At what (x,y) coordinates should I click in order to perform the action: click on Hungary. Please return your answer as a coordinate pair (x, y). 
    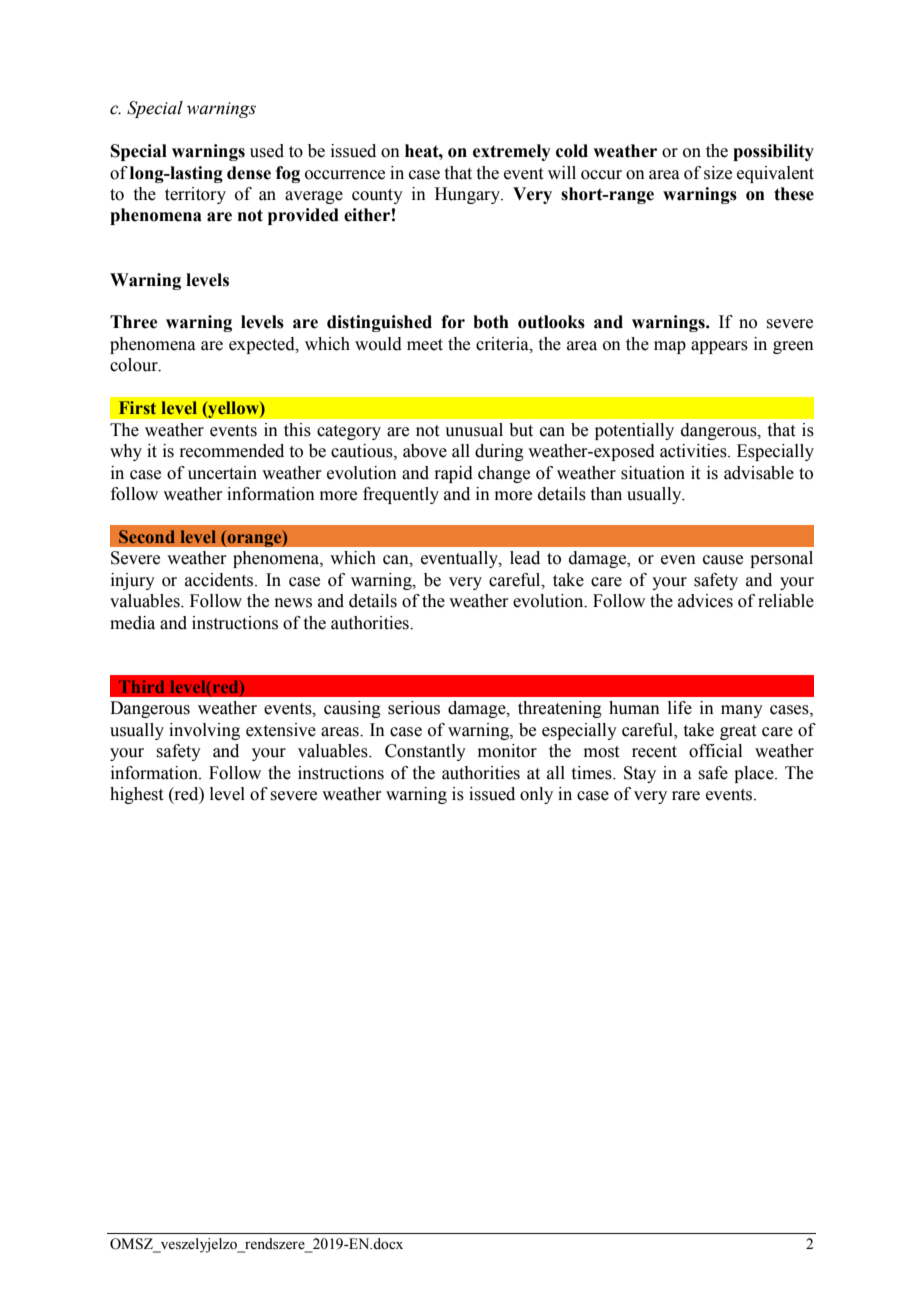
    Looking at the image, I should click on (468, 195).
